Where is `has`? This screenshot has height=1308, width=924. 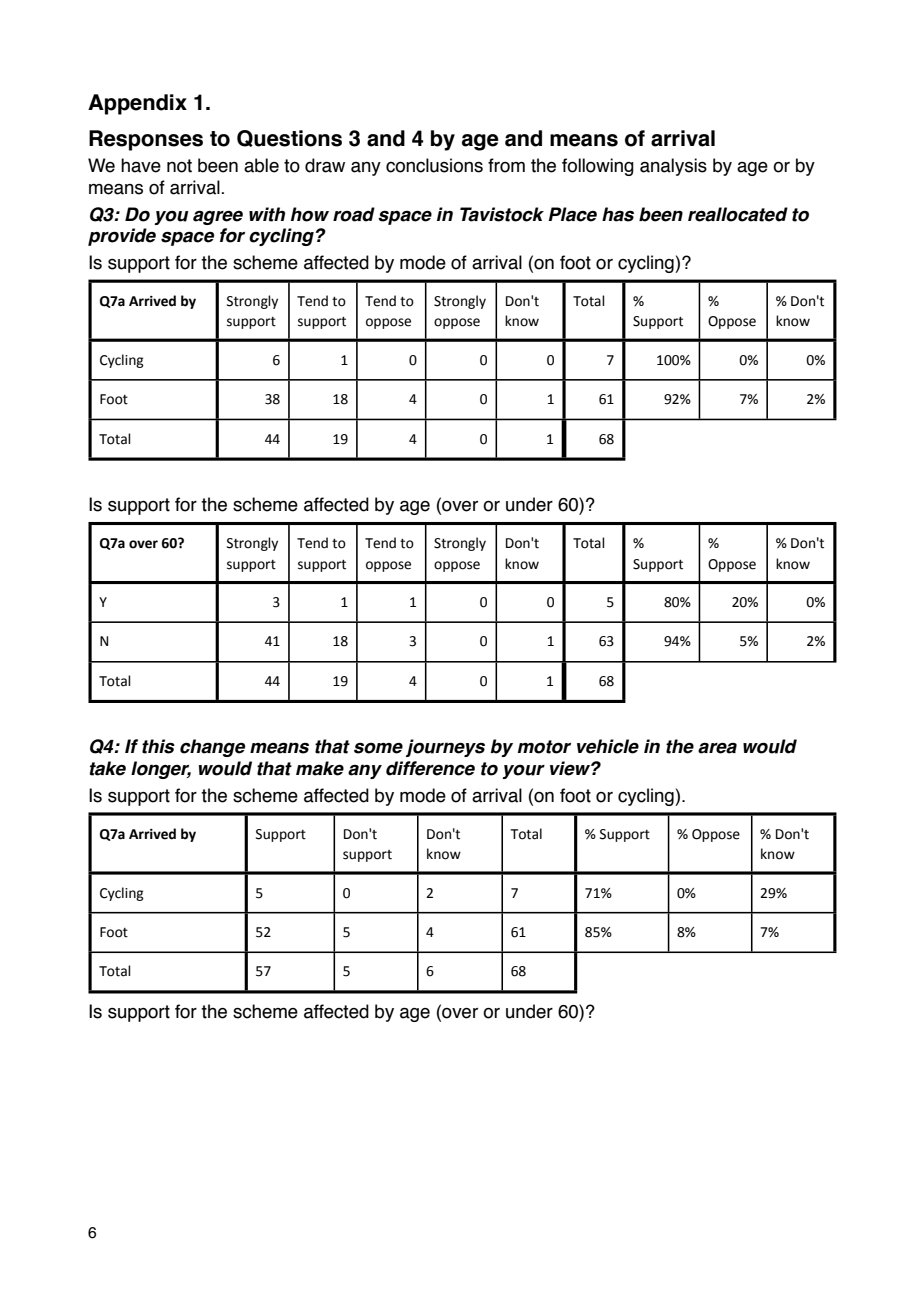
has is located at coordinates (618, 214).
